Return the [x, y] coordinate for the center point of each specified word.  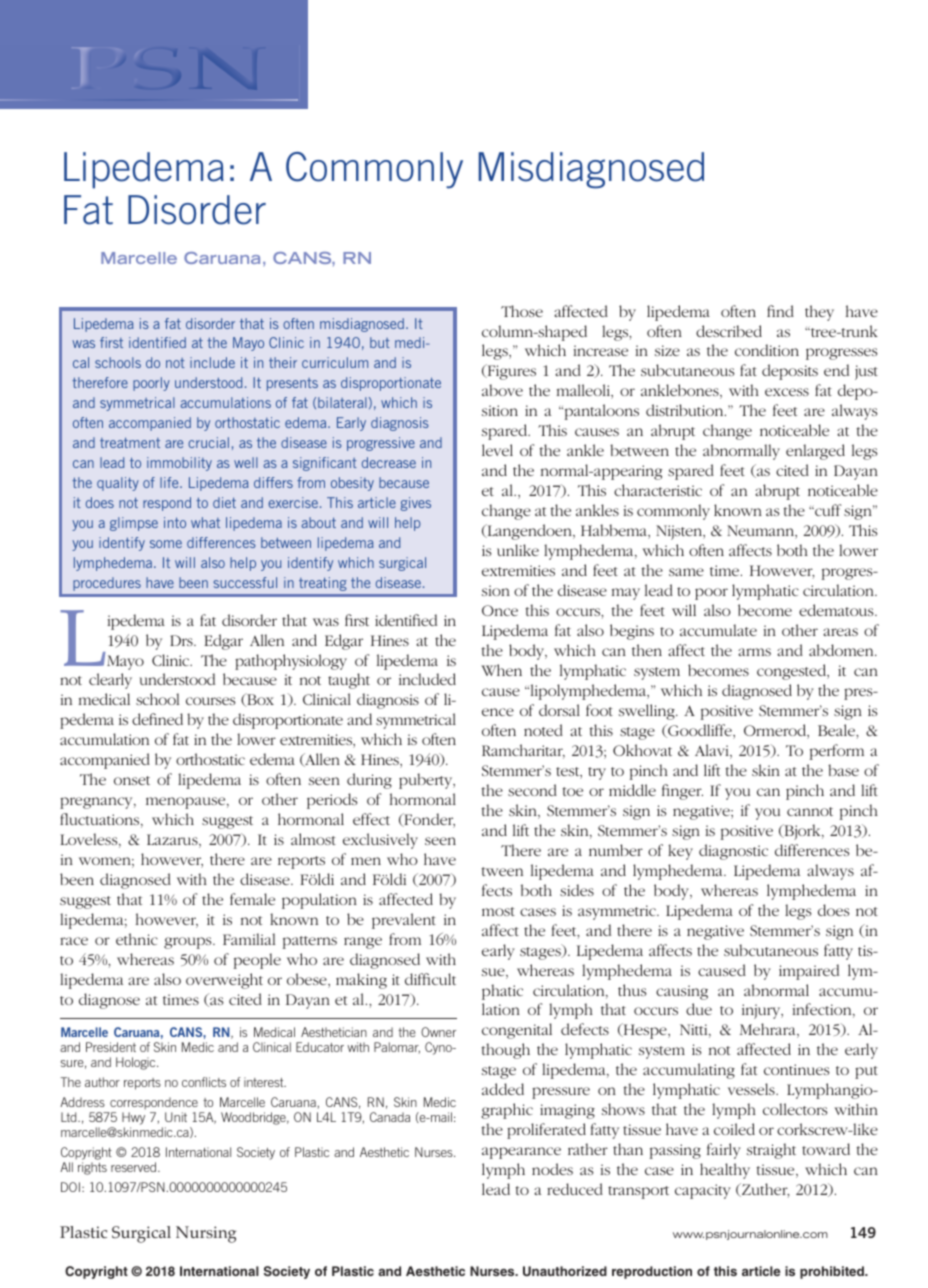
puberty [427, 781]
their [283, 362]
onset [132, 780]
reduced [575, 1189]
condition [767, 350]
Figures [510, 372]
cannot [810, 811]
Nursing [206, 1234]
